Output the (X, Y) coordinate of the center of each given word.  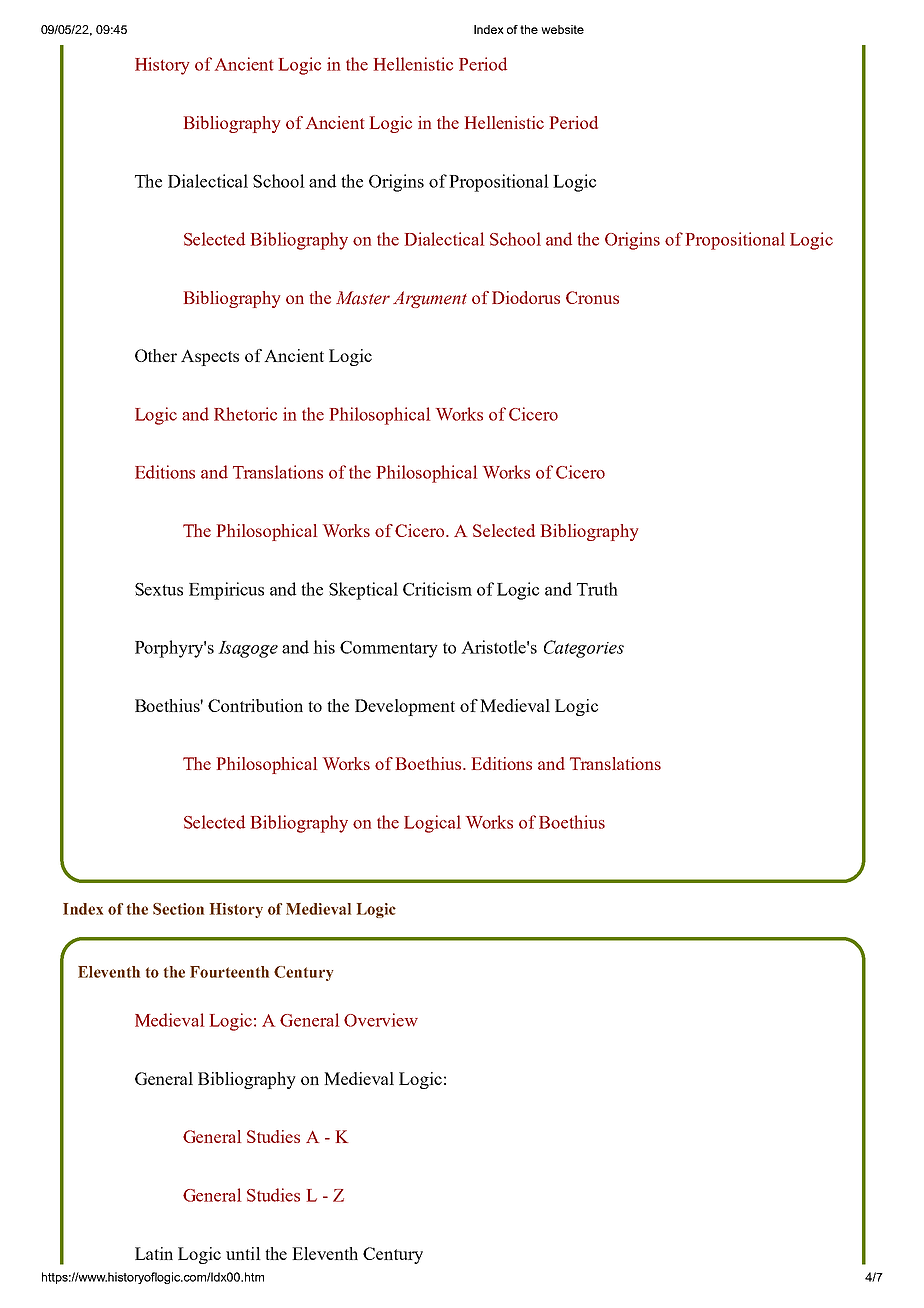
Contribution (255, 705)
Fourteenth (229, 972)
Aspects (210, 357)
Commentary (389, 649)
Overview (381, 1020)
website (562, 29)
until (243, 1253)
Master (363, 298)
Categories (584, 649)
